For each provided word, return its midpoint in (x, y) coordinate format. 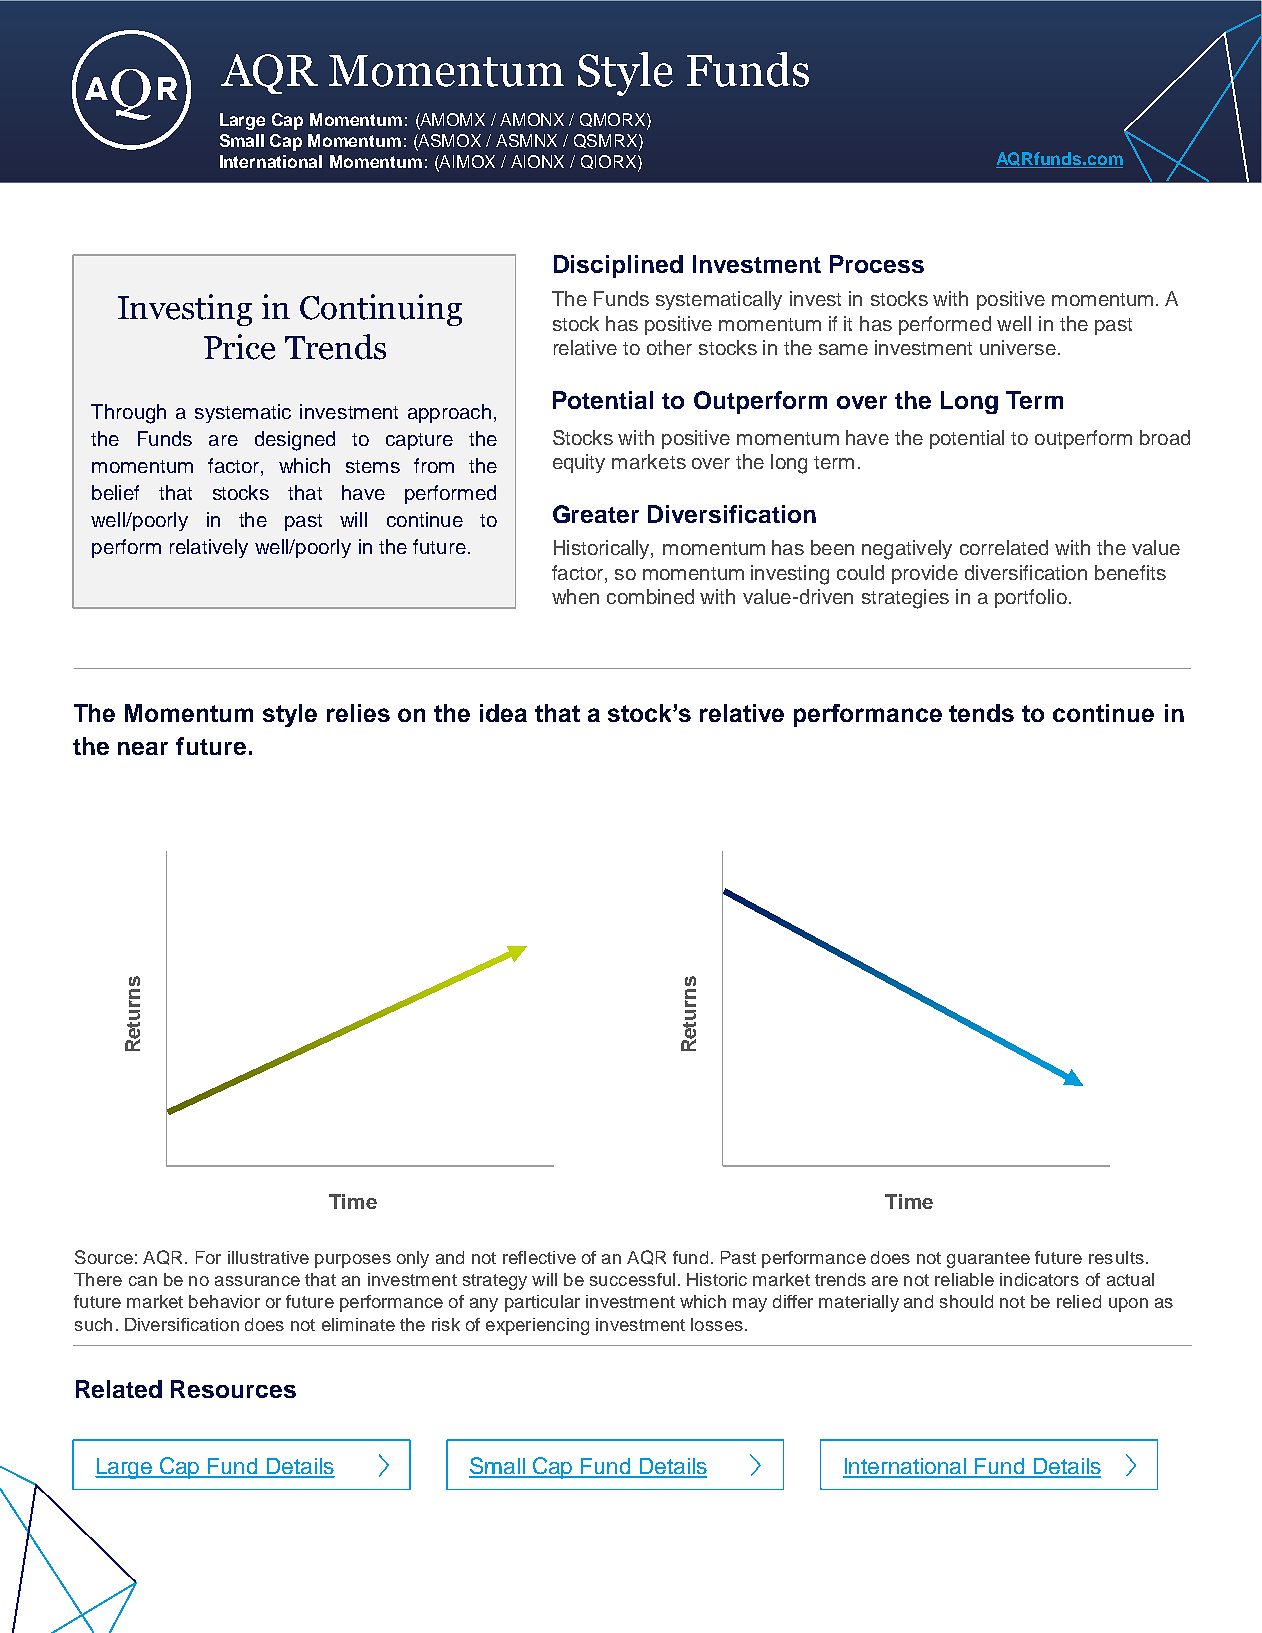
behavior (224, 1301)
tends (981, 713)
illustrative (268, 1257)
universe (1018, 347)
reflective (539, 1257)
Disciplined (618, 266)
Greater (596, 514)
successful (632, 1279)
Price (239, 347)
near (143, 748)
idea (503, 713)
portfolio (1031, 598)
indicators (1039, 1279)
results (1116, 1257)
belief (115, 492)
